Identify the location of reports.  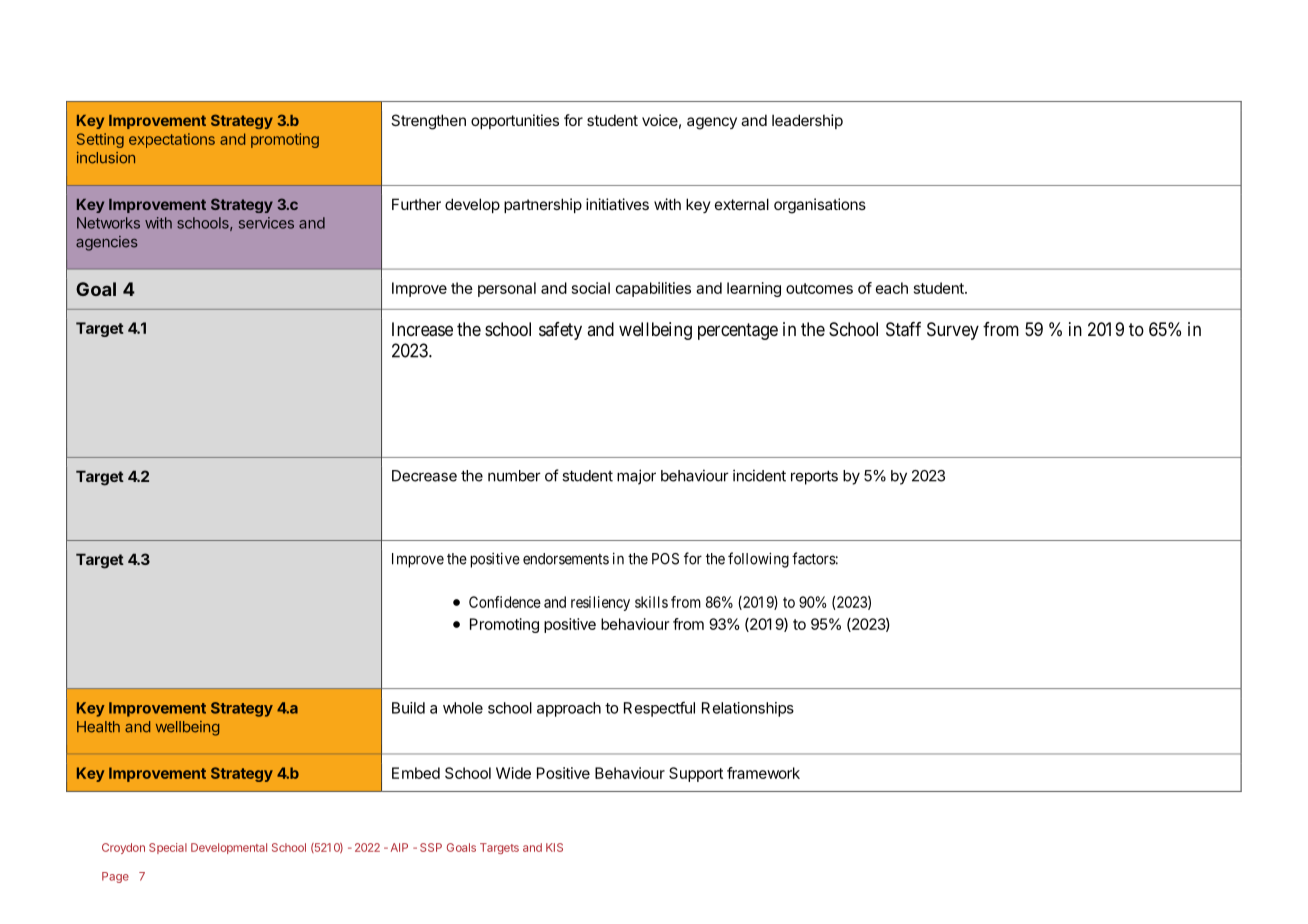
(814, 478).
